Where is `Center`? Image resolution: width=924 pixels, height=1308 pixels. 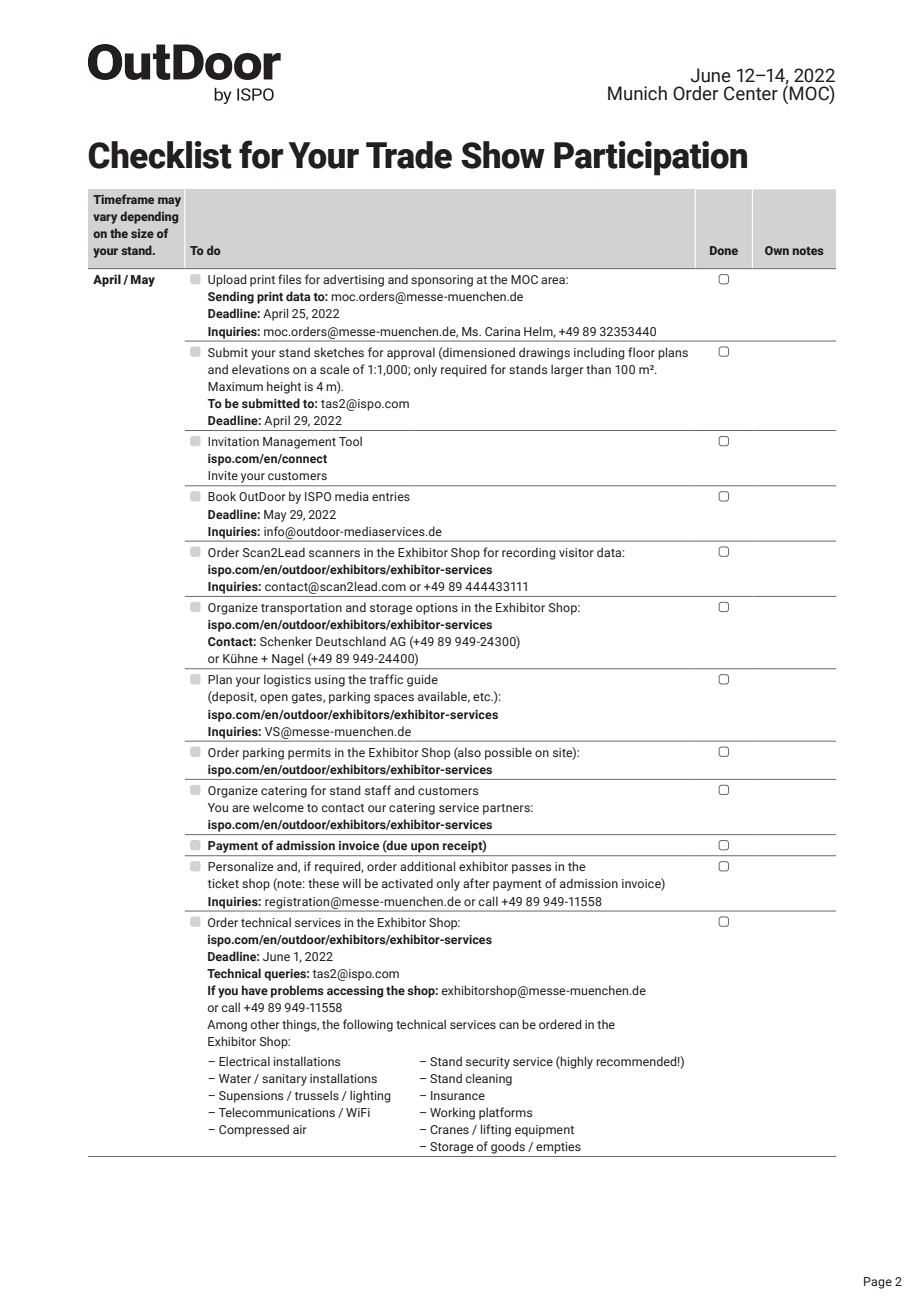
Center is located at coordinates (751, 93).
